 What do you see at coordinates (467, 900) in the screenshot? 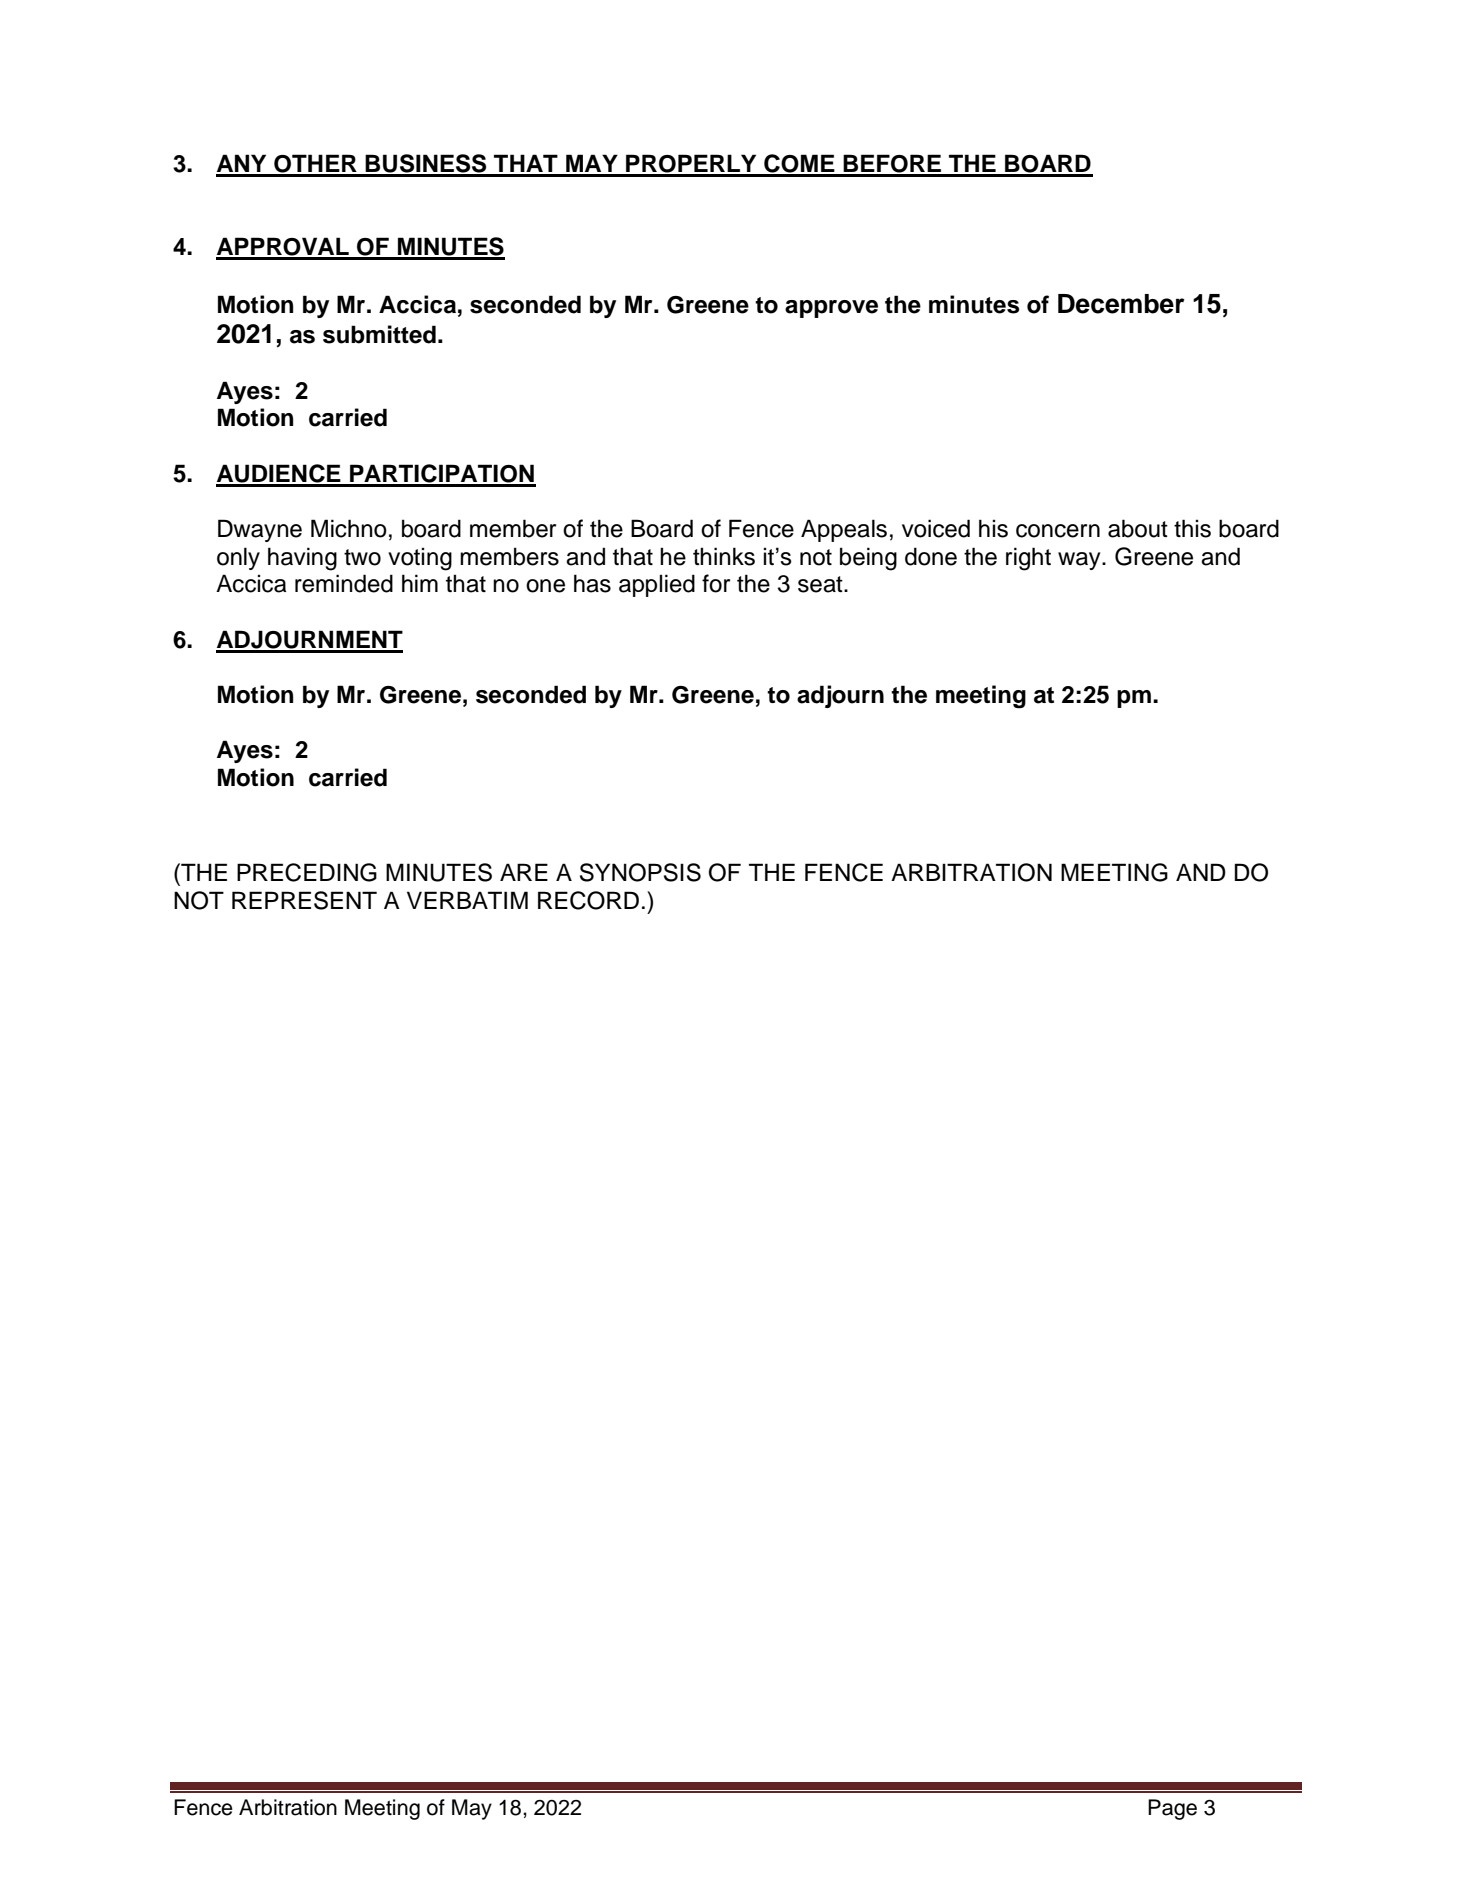
I see `VERBATIM` at bounding box center [467, 900].
